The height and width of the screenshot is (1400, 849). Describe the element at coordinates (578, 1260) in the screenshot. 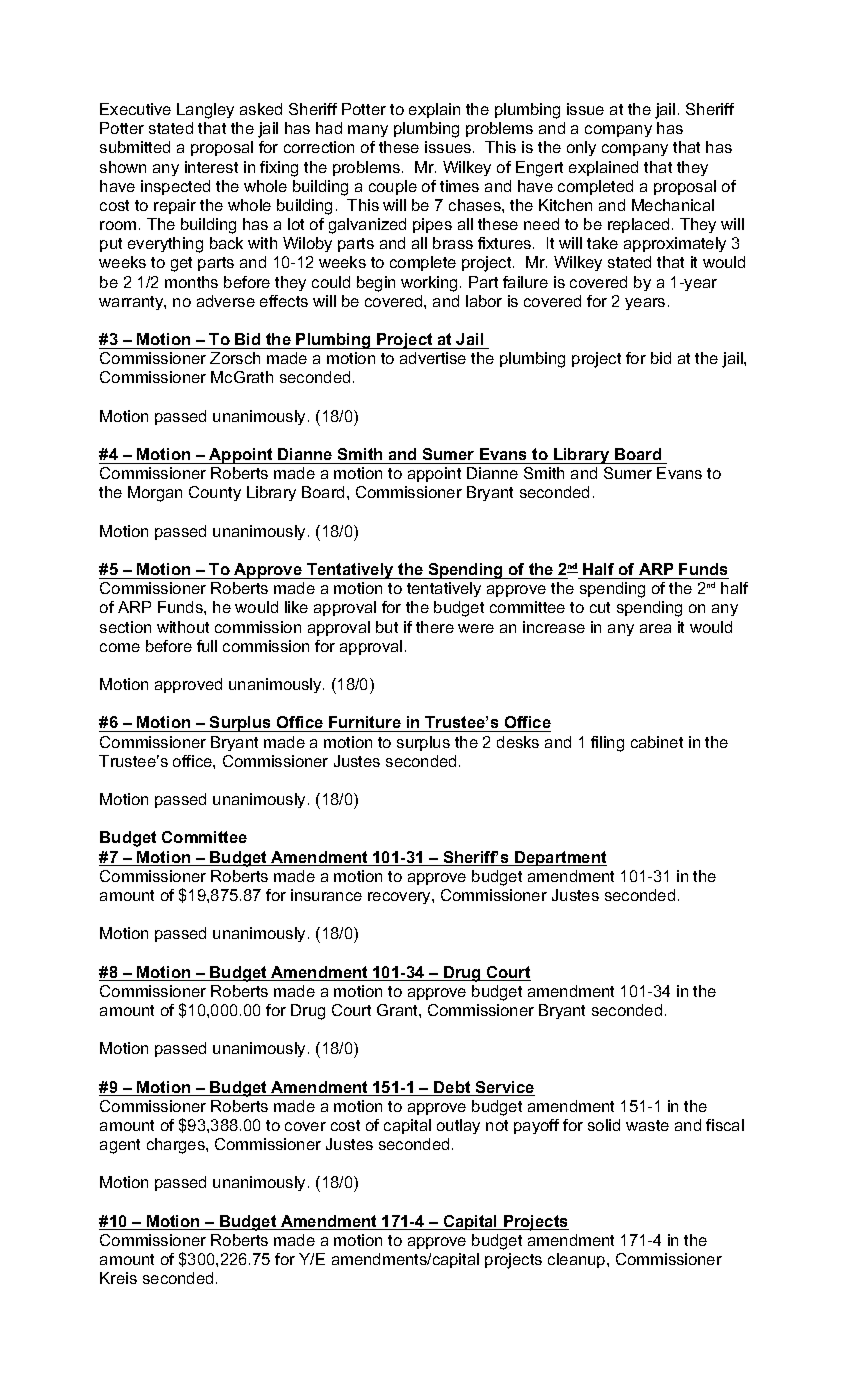

I see `cleanup` at that location.
